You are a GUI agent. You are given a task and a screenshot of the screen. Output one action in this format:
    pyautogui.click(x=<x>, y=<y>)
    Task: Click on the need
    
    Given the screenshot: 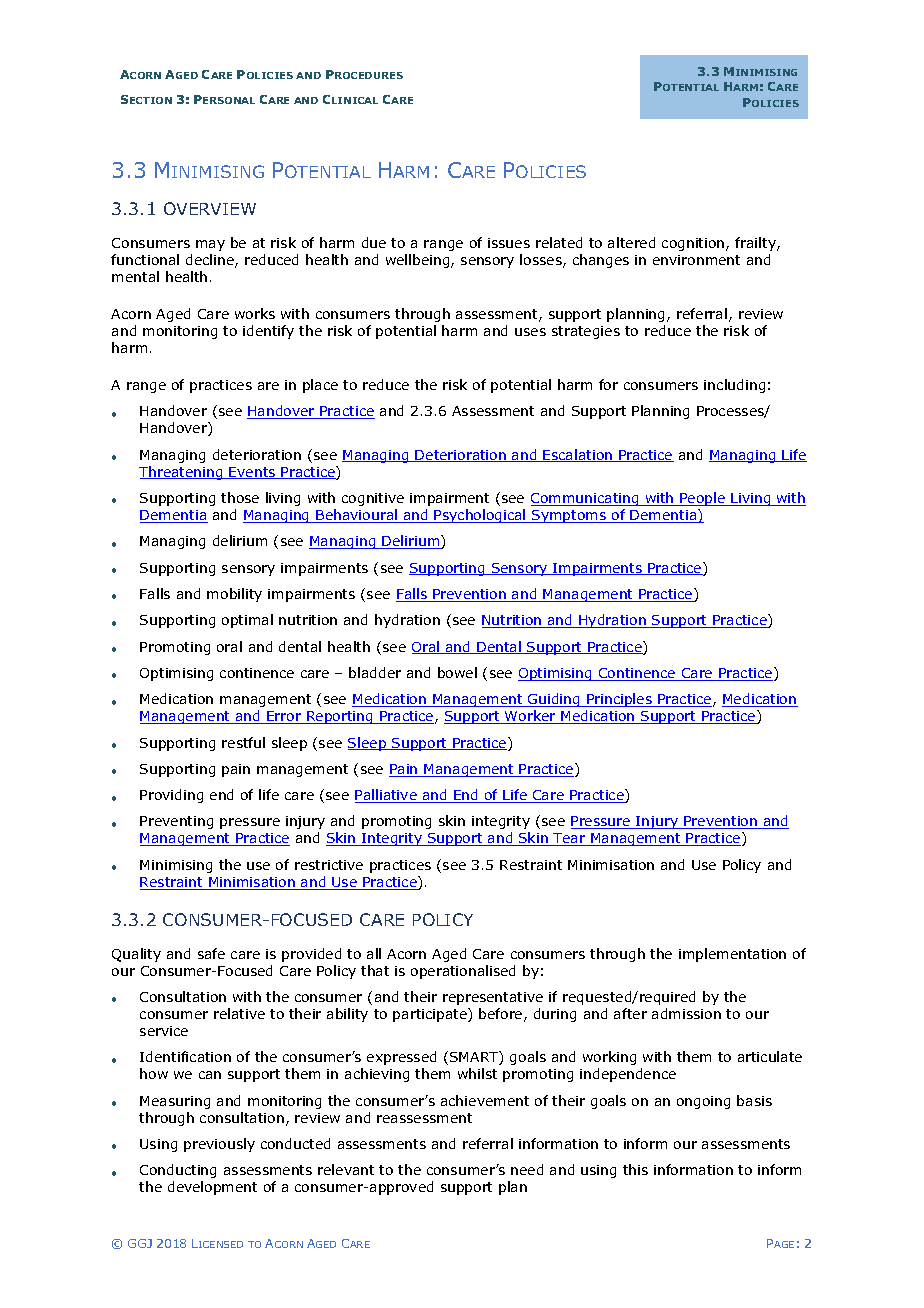 What is the action you would take?
    pyautogui.click(x=527, y=1169)
